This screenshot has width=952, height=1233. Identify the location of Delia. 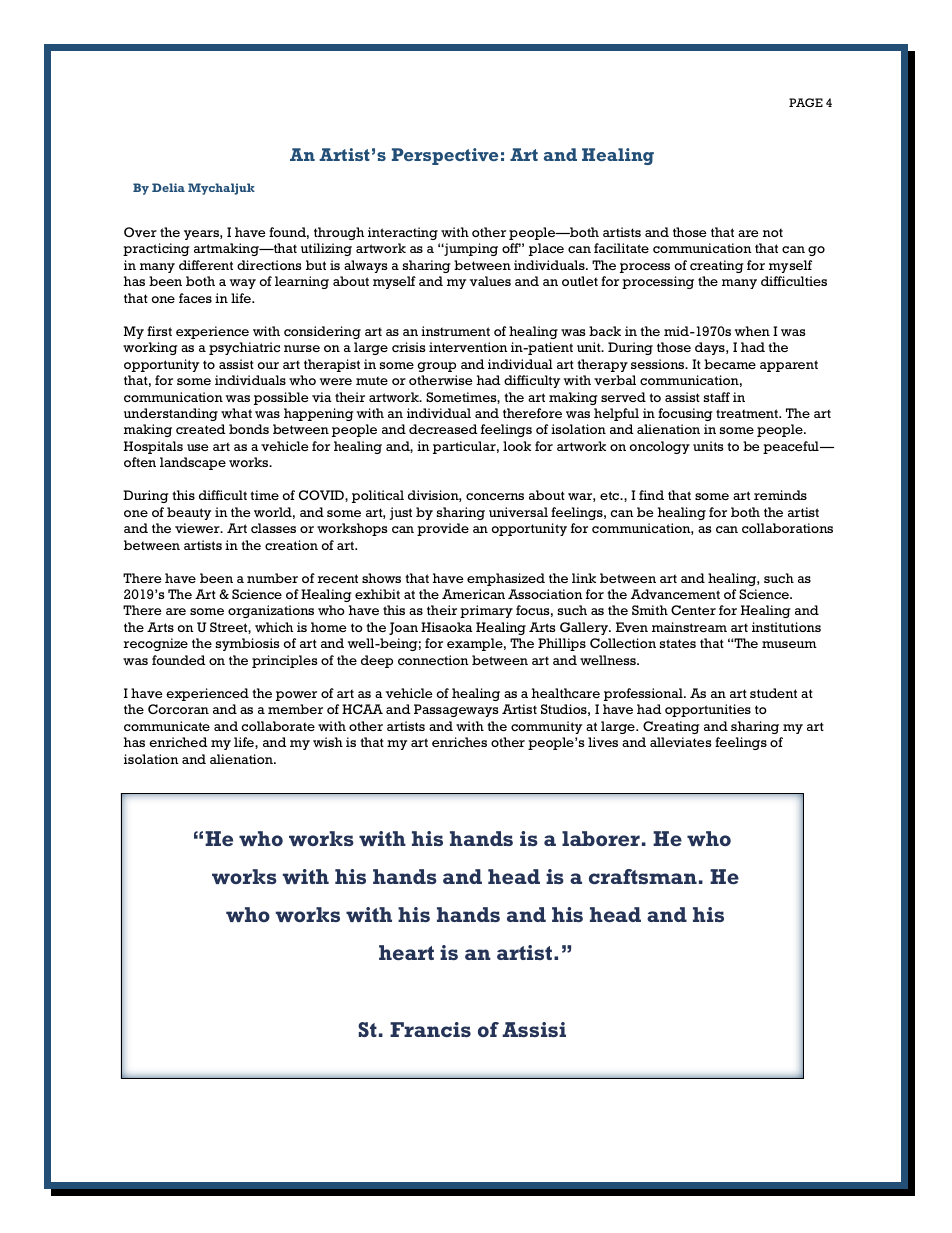
(168, 187).
